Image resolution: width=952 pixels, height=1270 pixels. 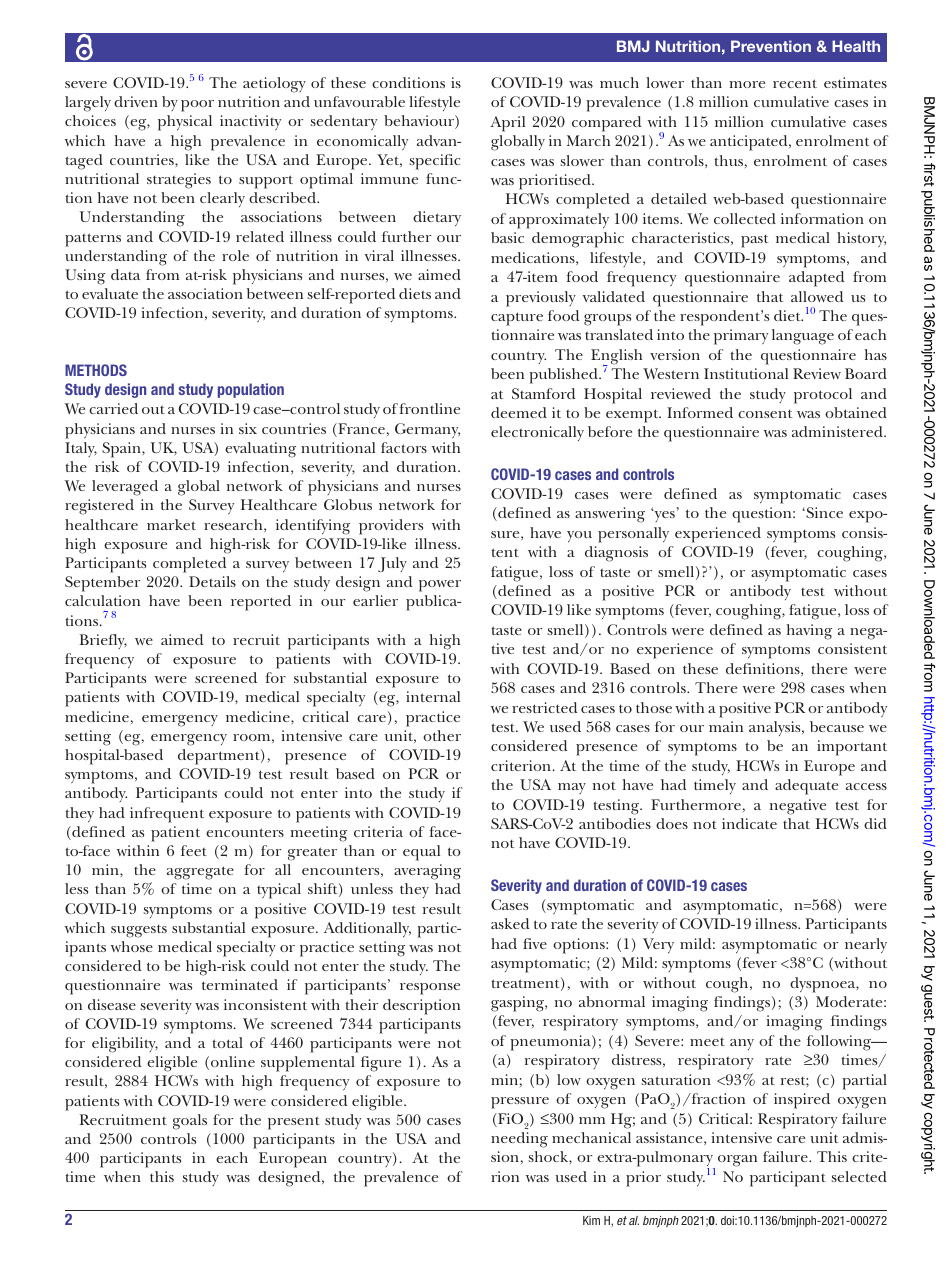 What do you see at coordinates (507, 124) in the screenshot?
I see `April` at bounding box center [507, 124].
